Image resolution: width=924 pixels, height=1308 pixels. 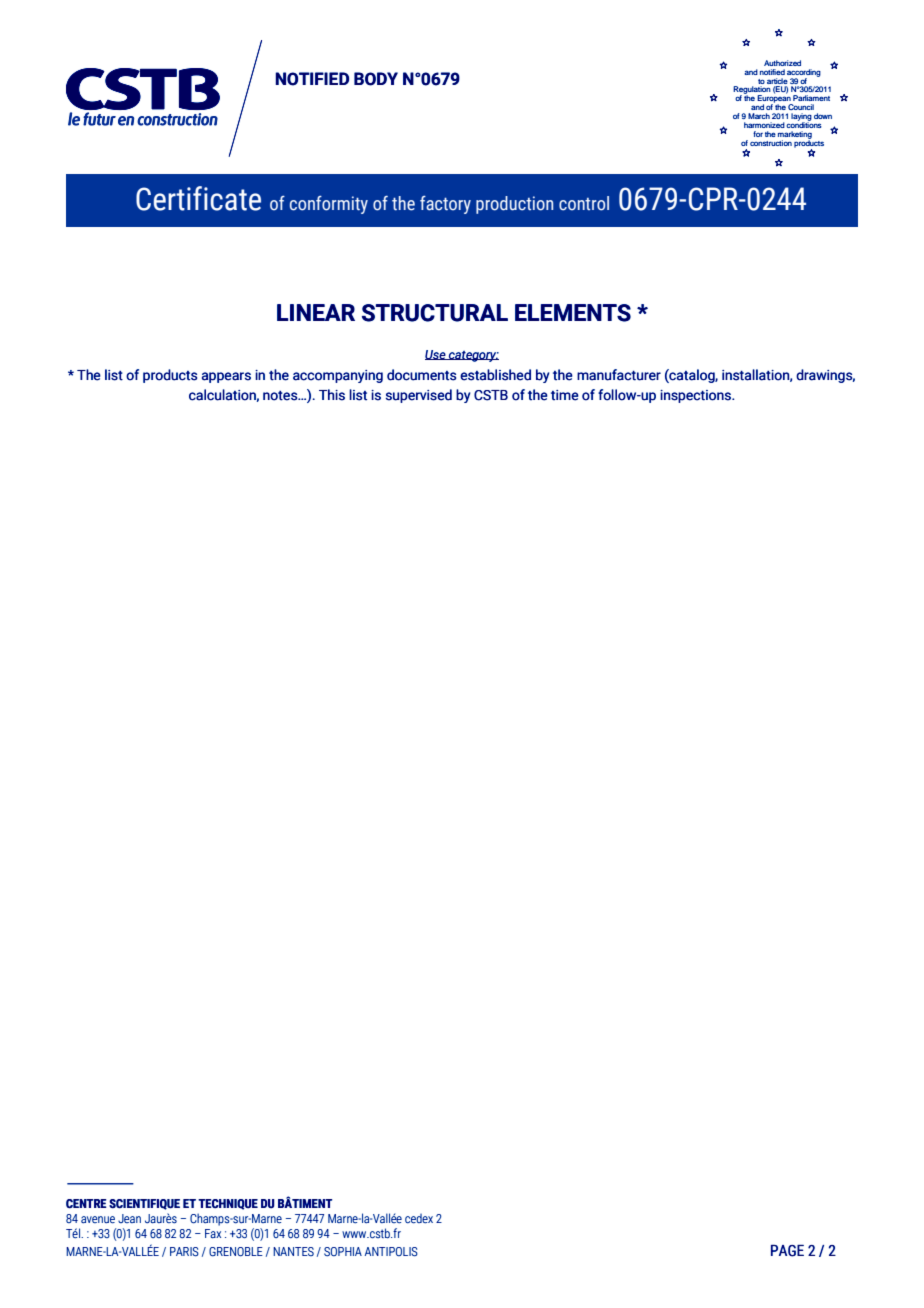 What do you see at coordinates (198, 198) in the screenshot?
I see `Certificate` at bounding box center [198, 198].
